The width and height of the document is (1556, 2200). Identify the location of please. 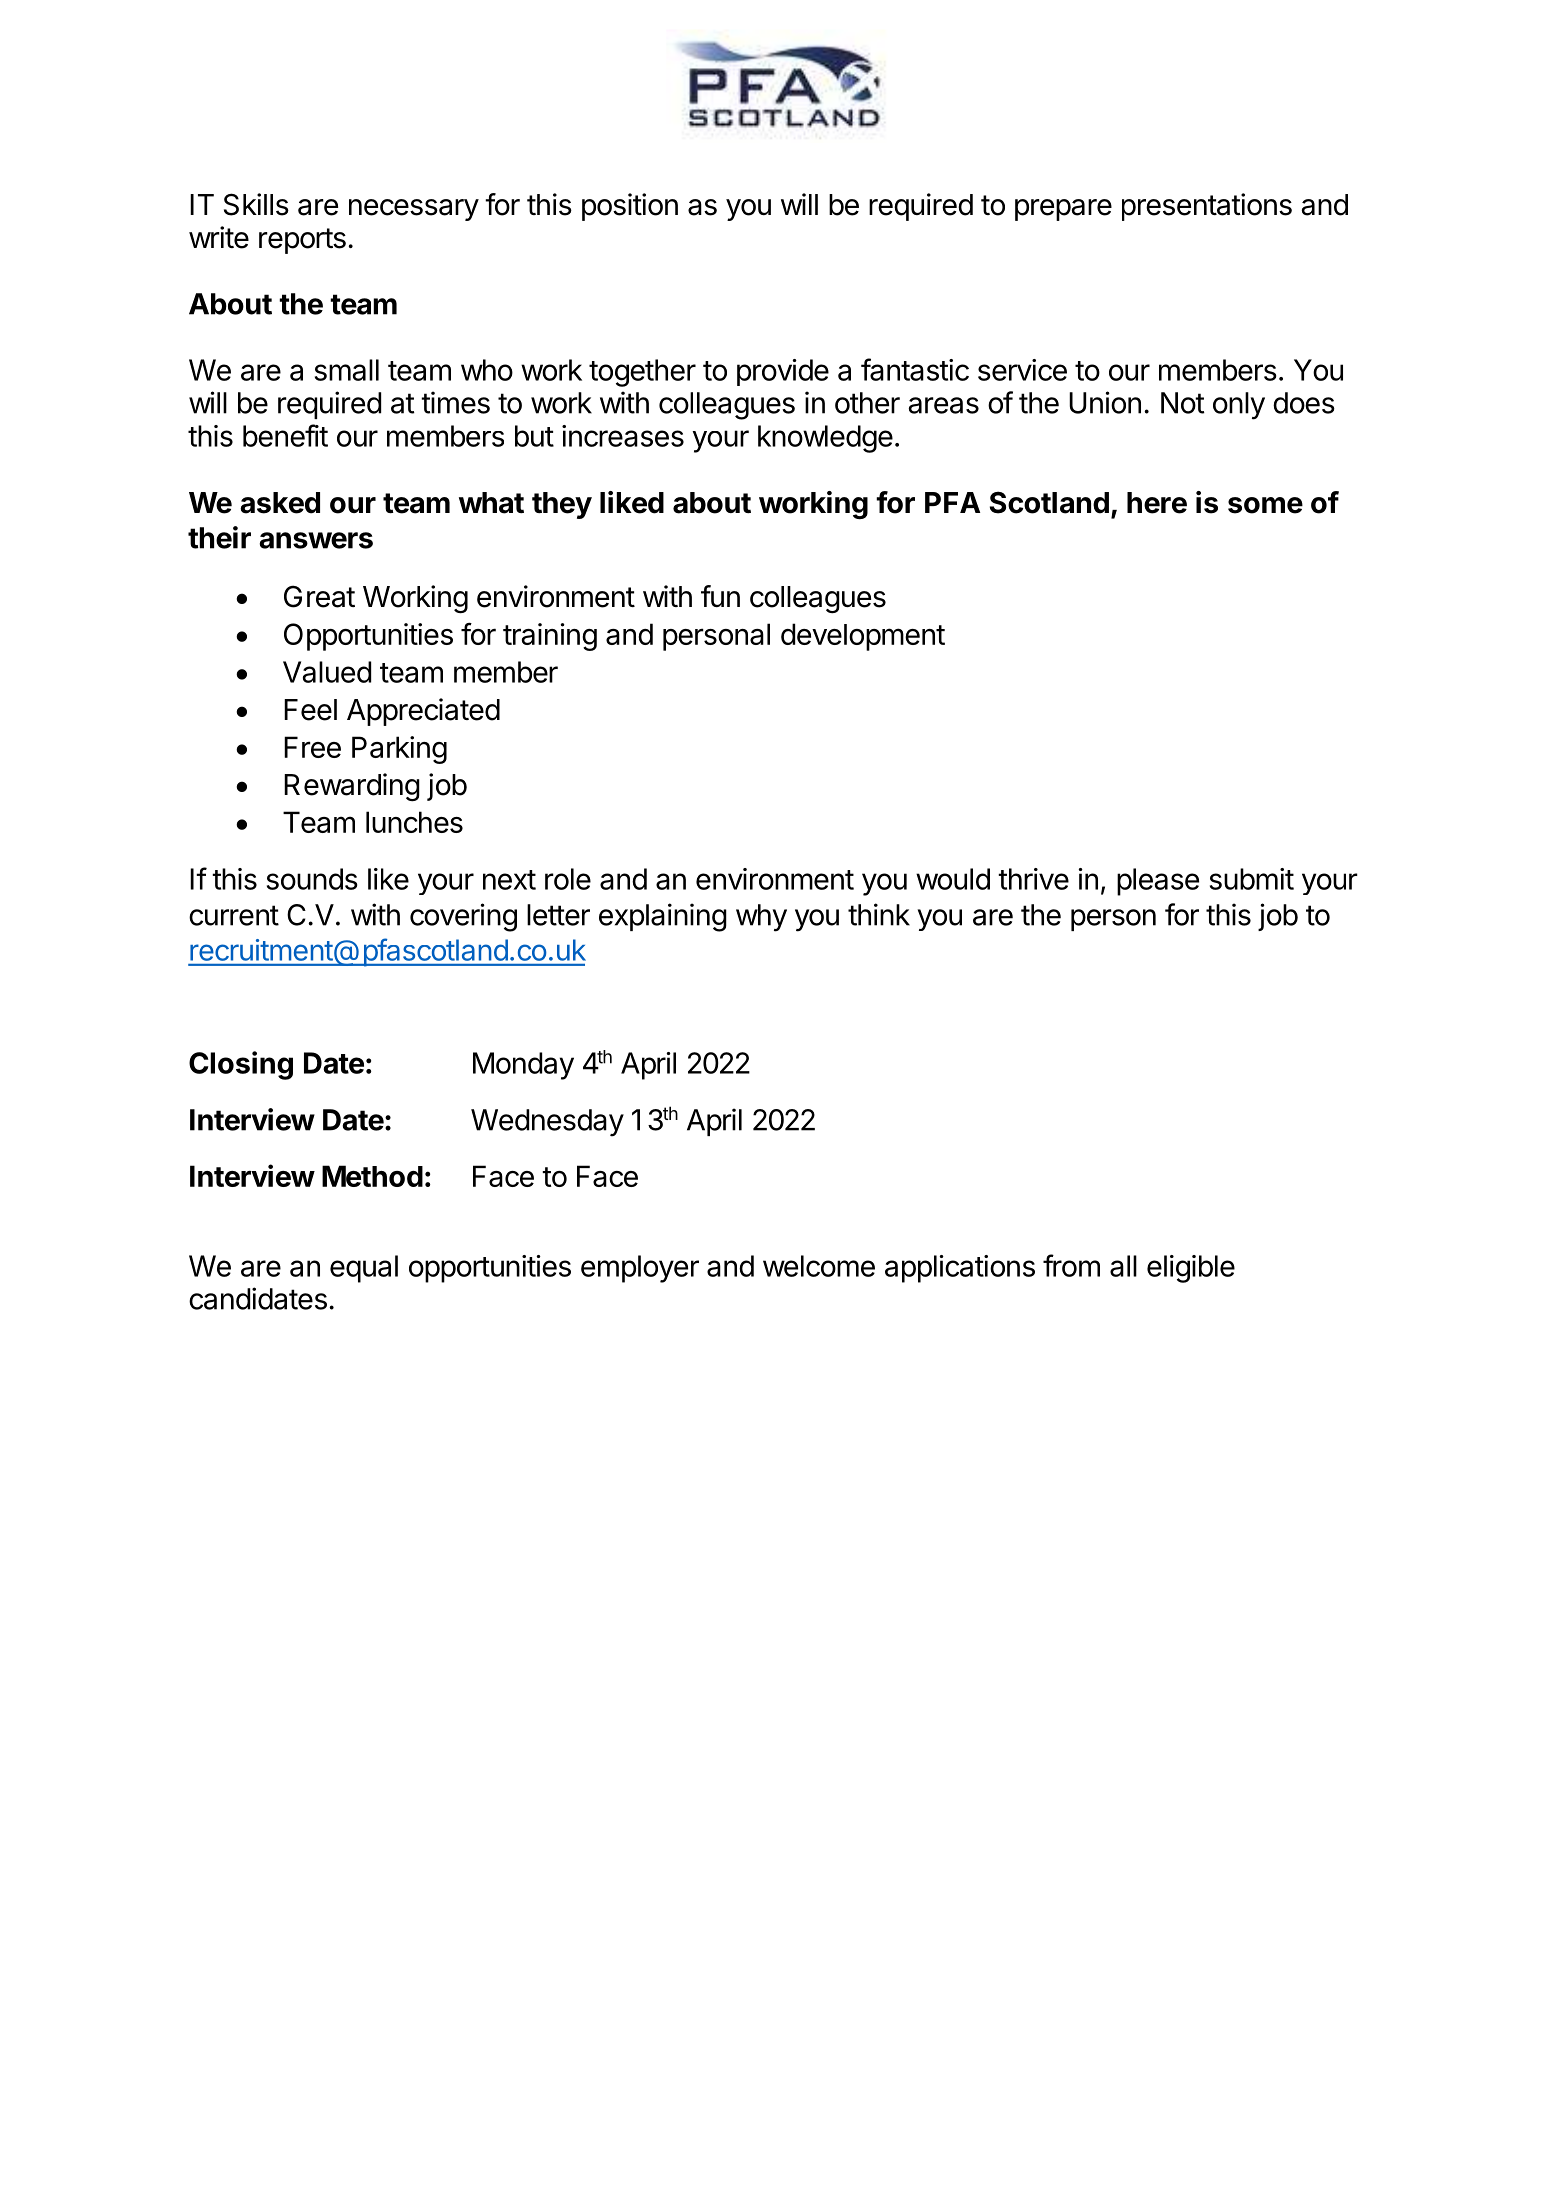
(1158, 882).
